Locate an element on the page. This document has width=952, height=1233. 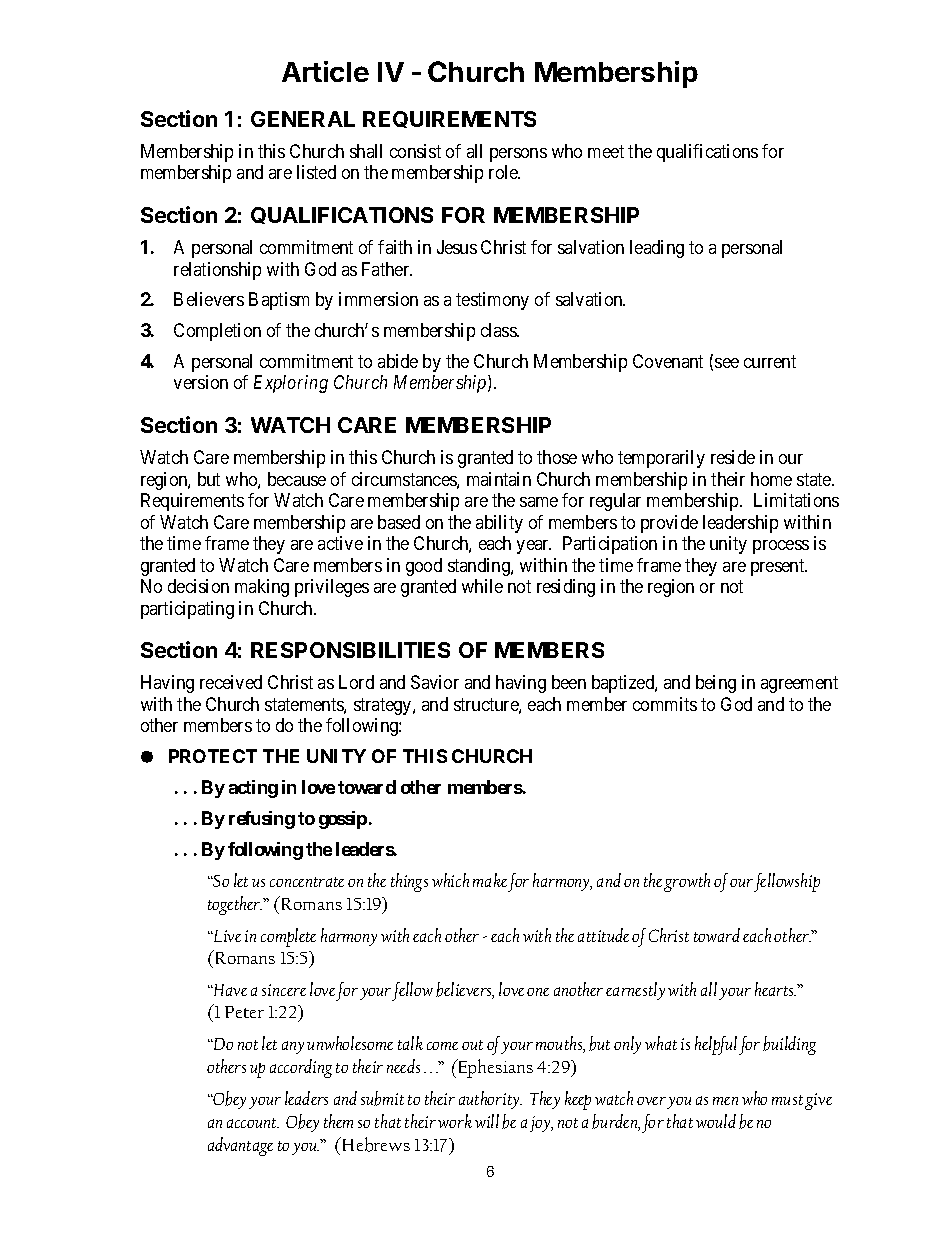
because is located at coordinates (297, 479).
